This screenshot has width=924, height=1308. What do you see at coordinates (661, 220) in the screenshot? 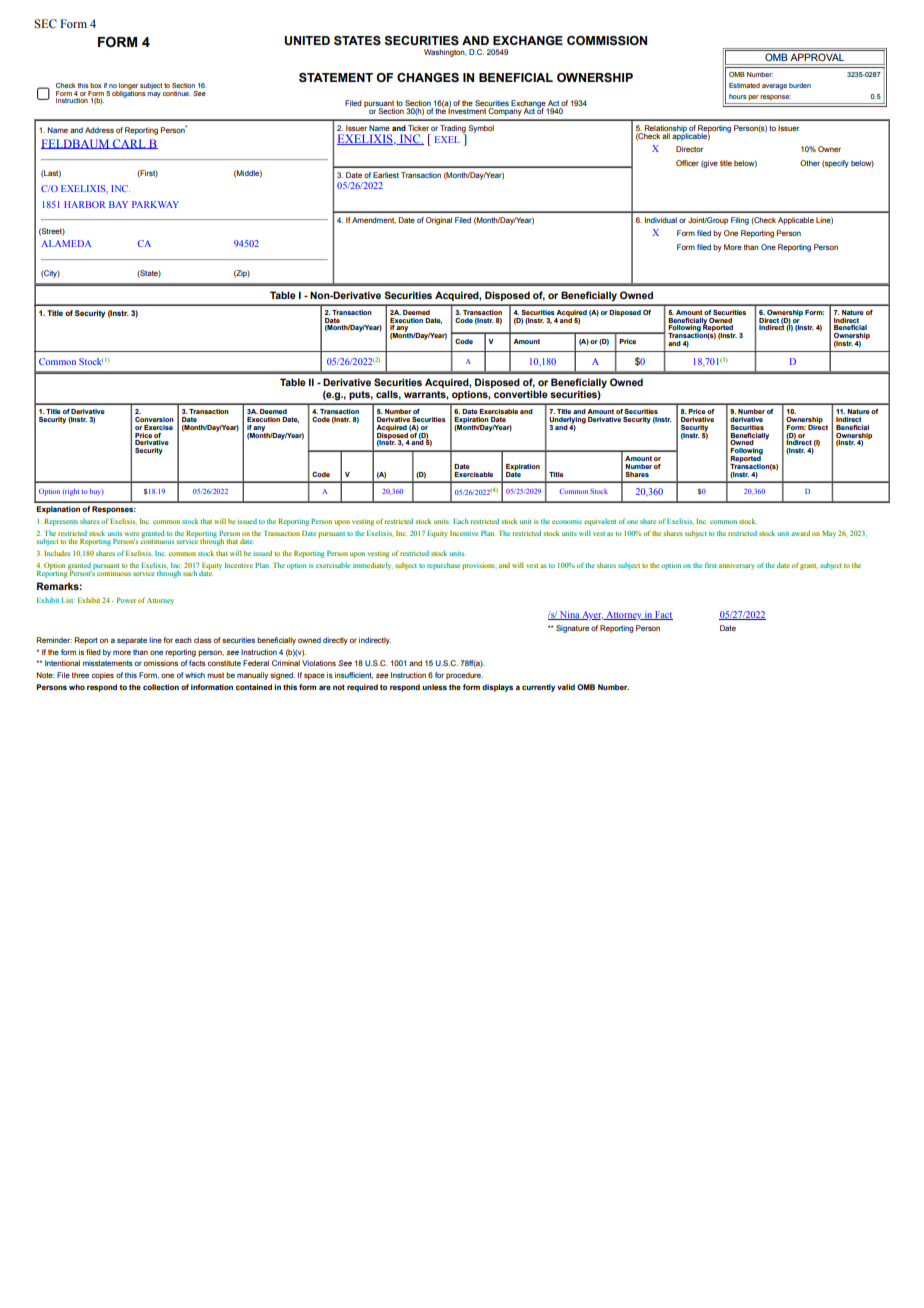
I see `Individual` at bounding box center [661, 220].
